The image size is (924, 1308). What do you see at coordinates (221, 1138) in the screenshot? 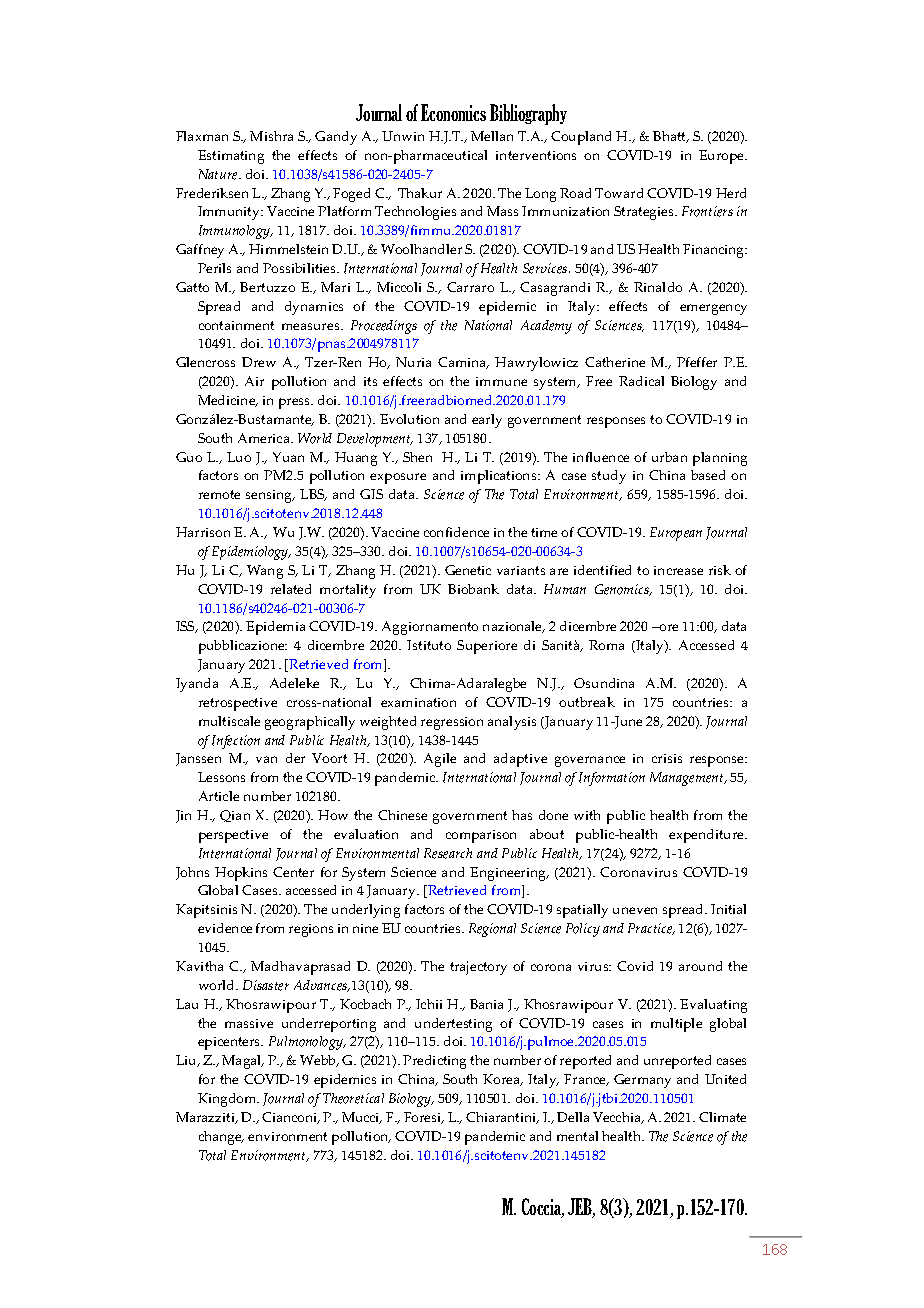
I see `change` at bounding box center [221, 1138].
